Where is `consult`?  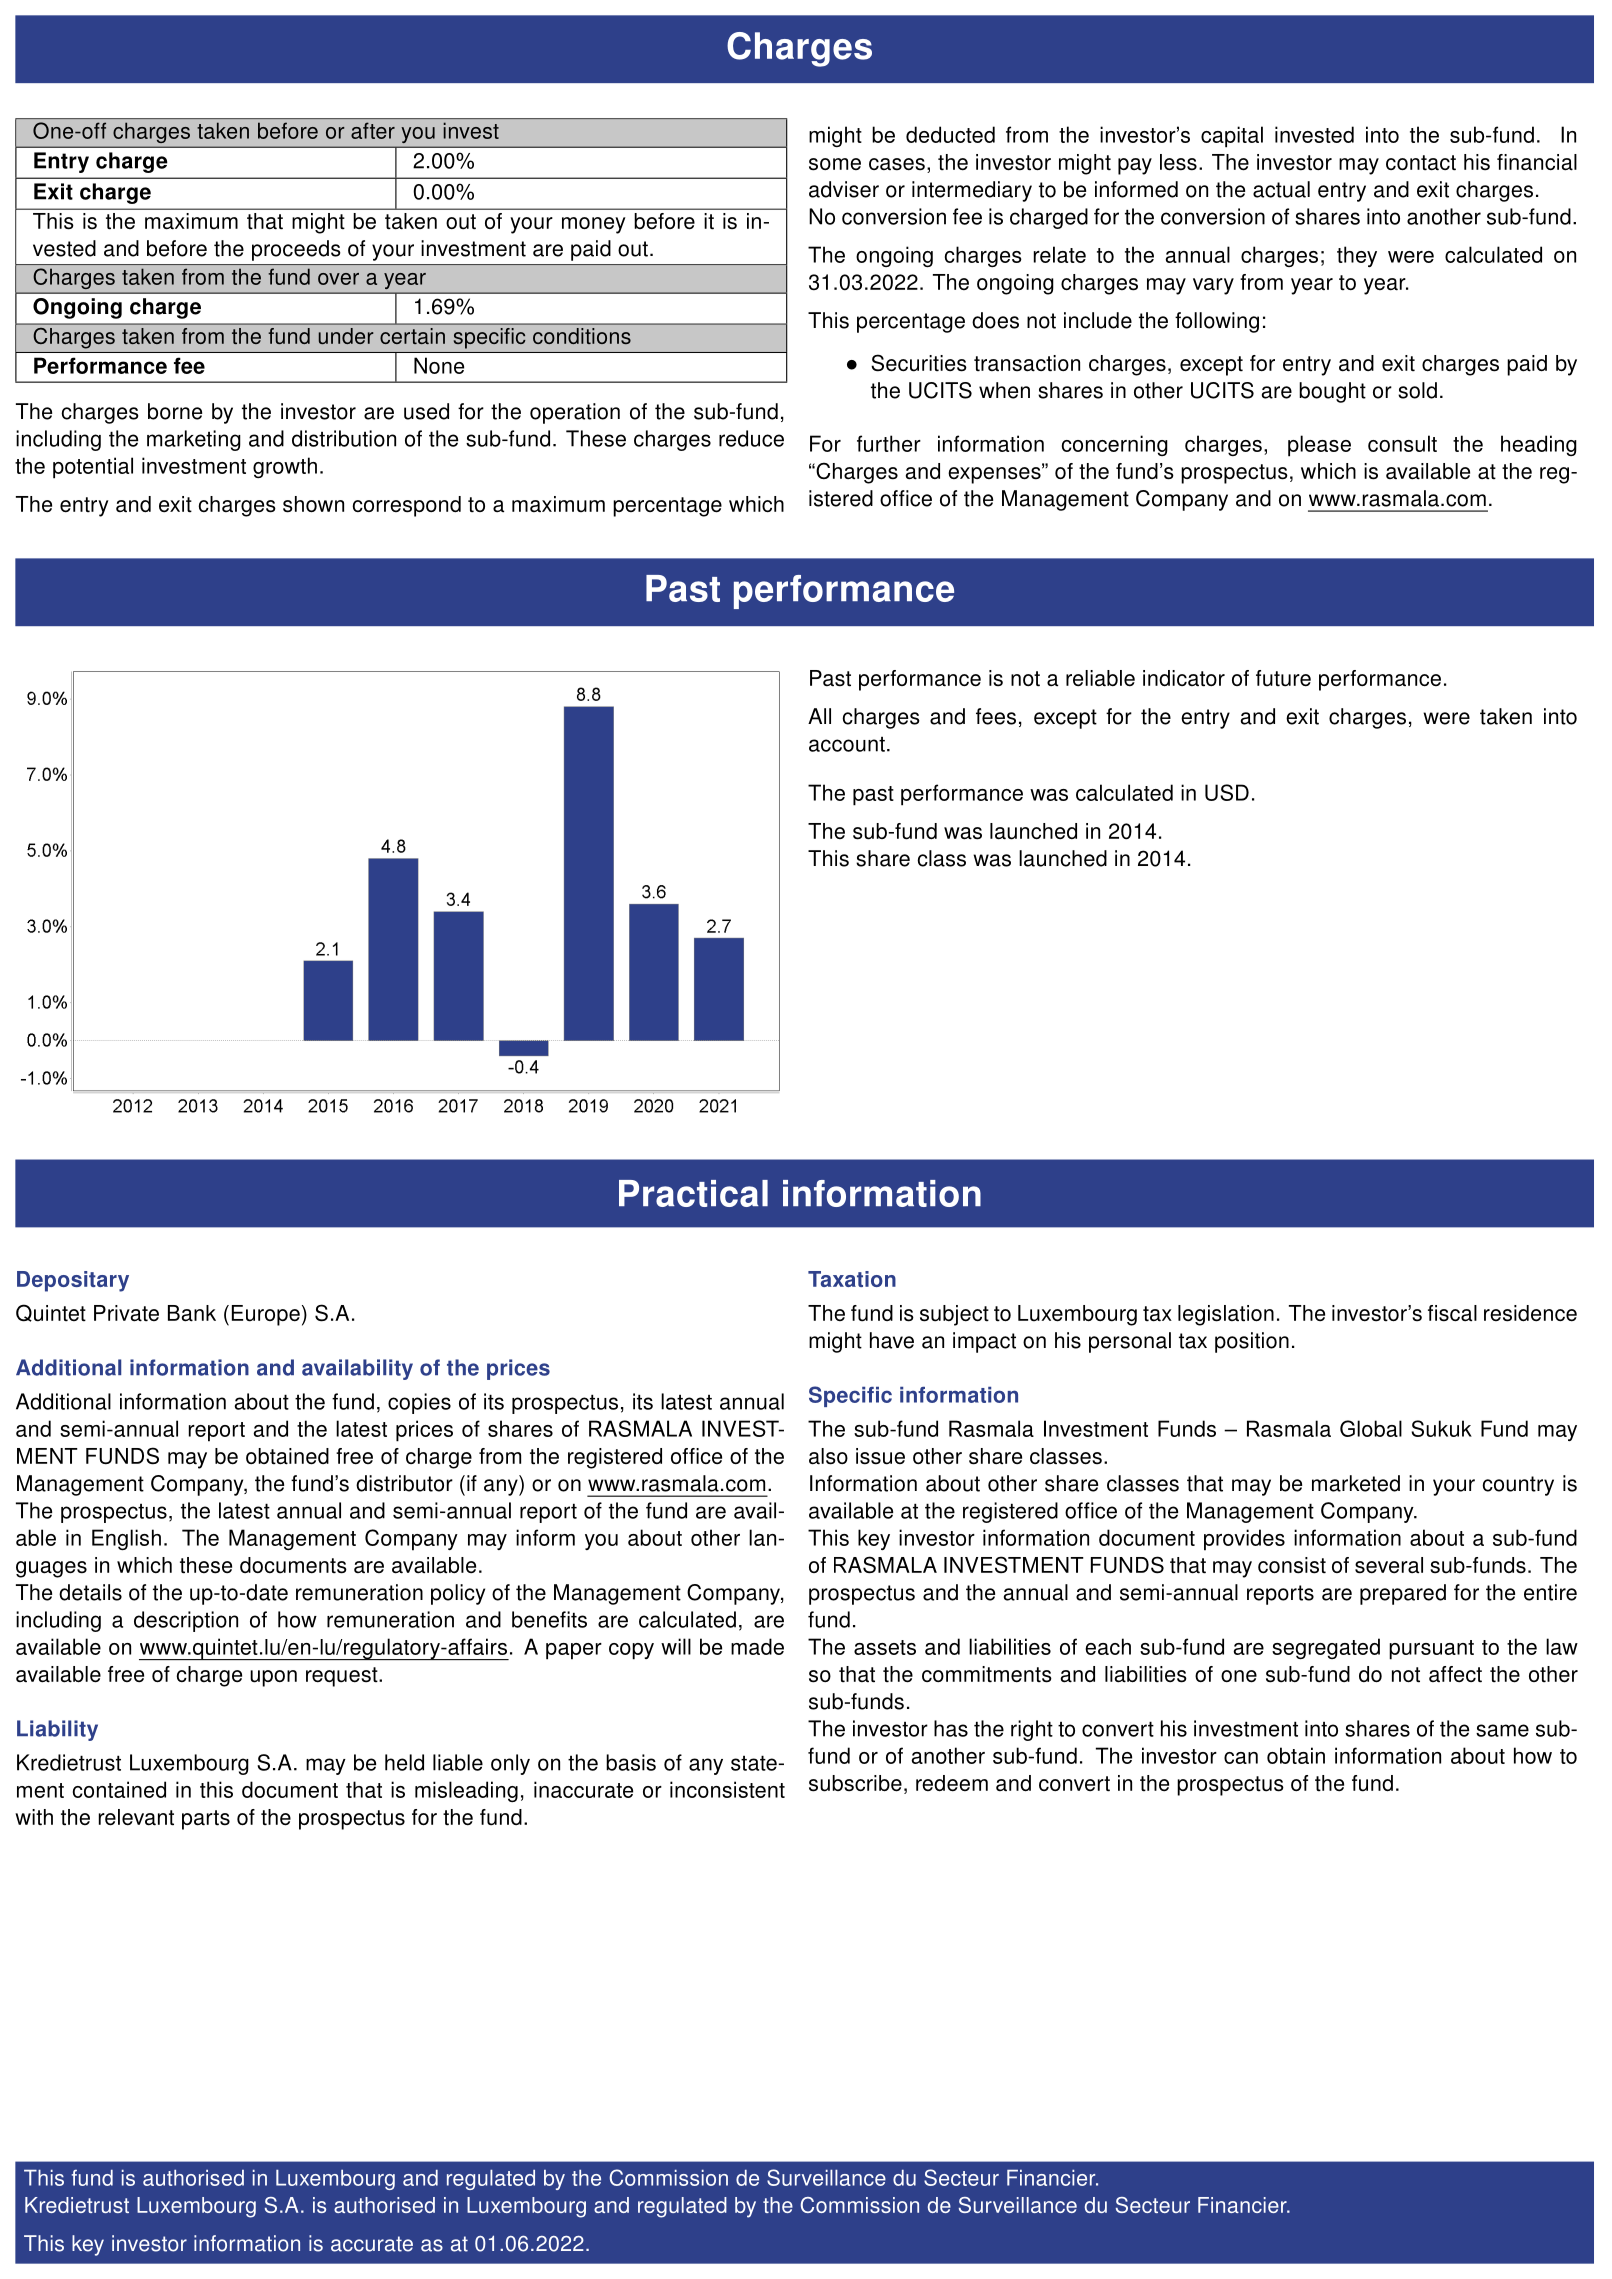
consult is located at coordinates (1402, 443).
